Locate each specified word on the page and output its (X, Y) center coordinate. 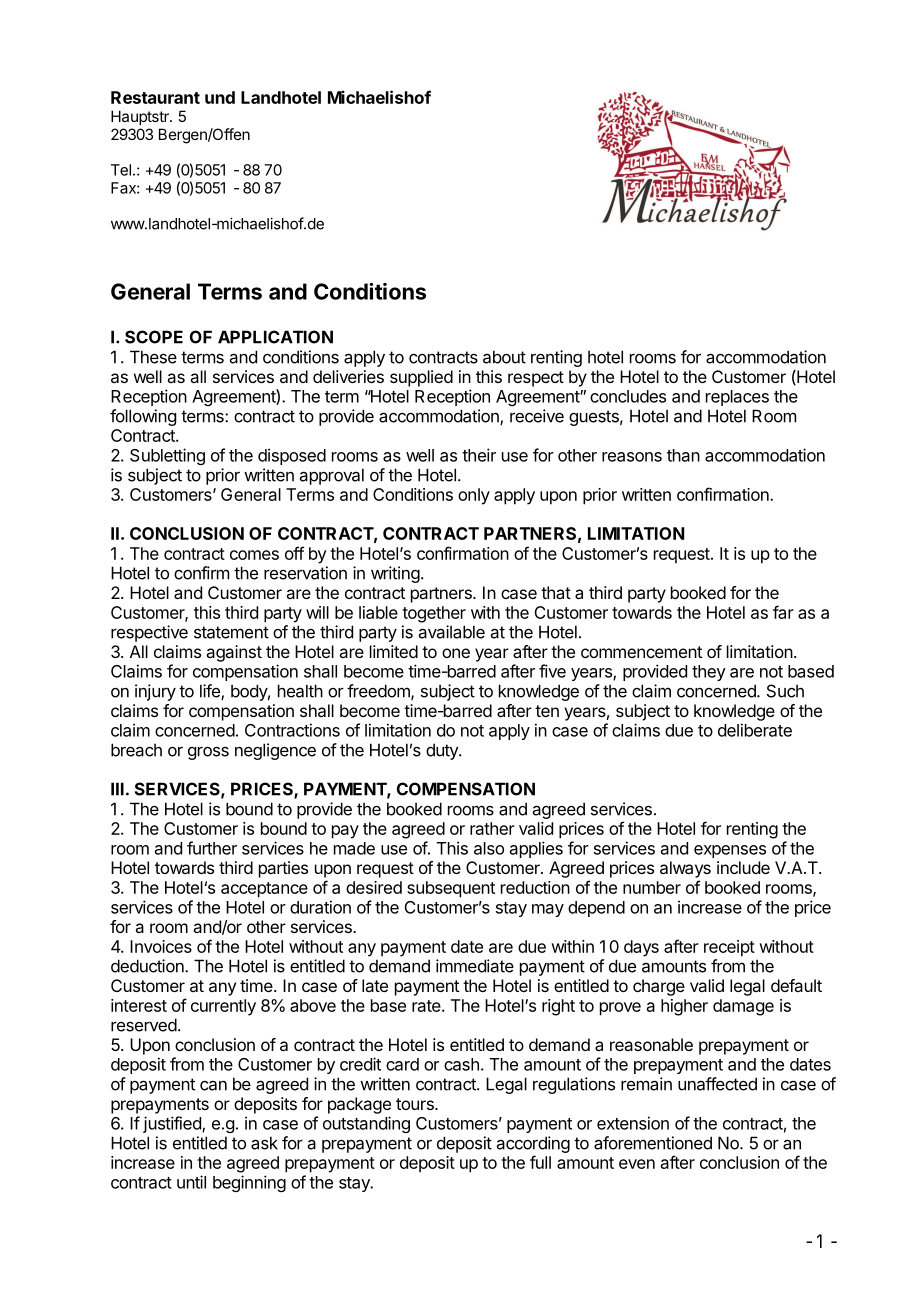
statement (231, 632)
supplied (421, 378)
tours (416, 1104)
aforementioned (653, 1143)
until (191, 1182)
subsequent (451, 889)
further (212, 848)
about (504, 357)
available (452, 632)
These (153, 357)
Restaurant (155, 97)
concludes (628, 396)
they (709, 673)
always (685, 869)
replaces (737, 398)
